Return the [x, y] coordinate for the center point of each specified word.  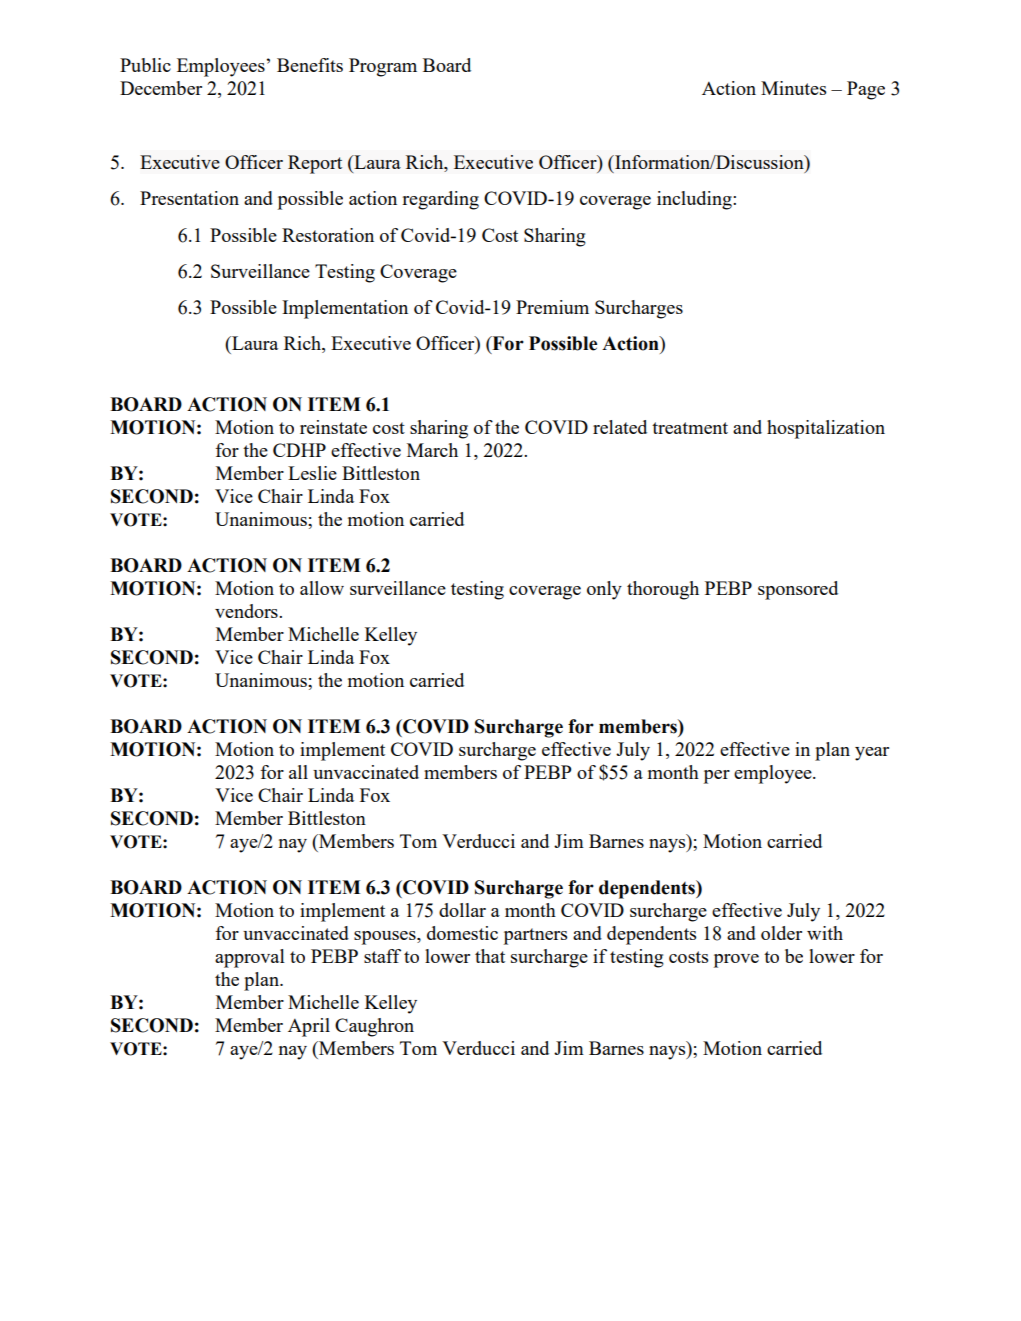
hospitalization [826, 429]
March [432, 450]
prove [736, 961]
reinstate [333, 427]
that [490, 956]
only [604, 590]
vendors [247, 611]
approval [250, 958]
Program [383, 67]
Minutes [793, 88]
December [161, 88]
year [872, 754]
